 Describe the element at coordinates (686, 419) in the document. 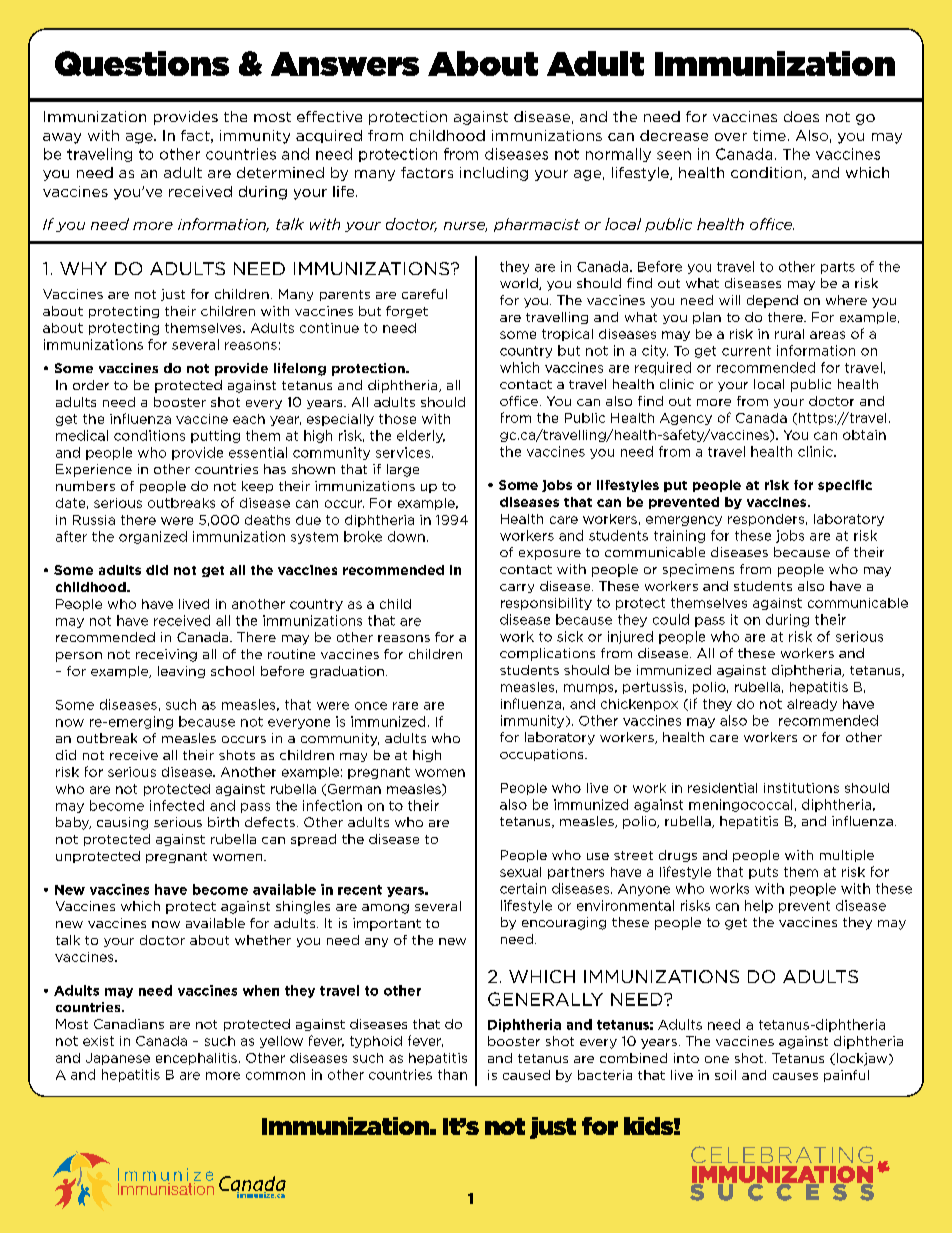

I see `Agency` at that location.
